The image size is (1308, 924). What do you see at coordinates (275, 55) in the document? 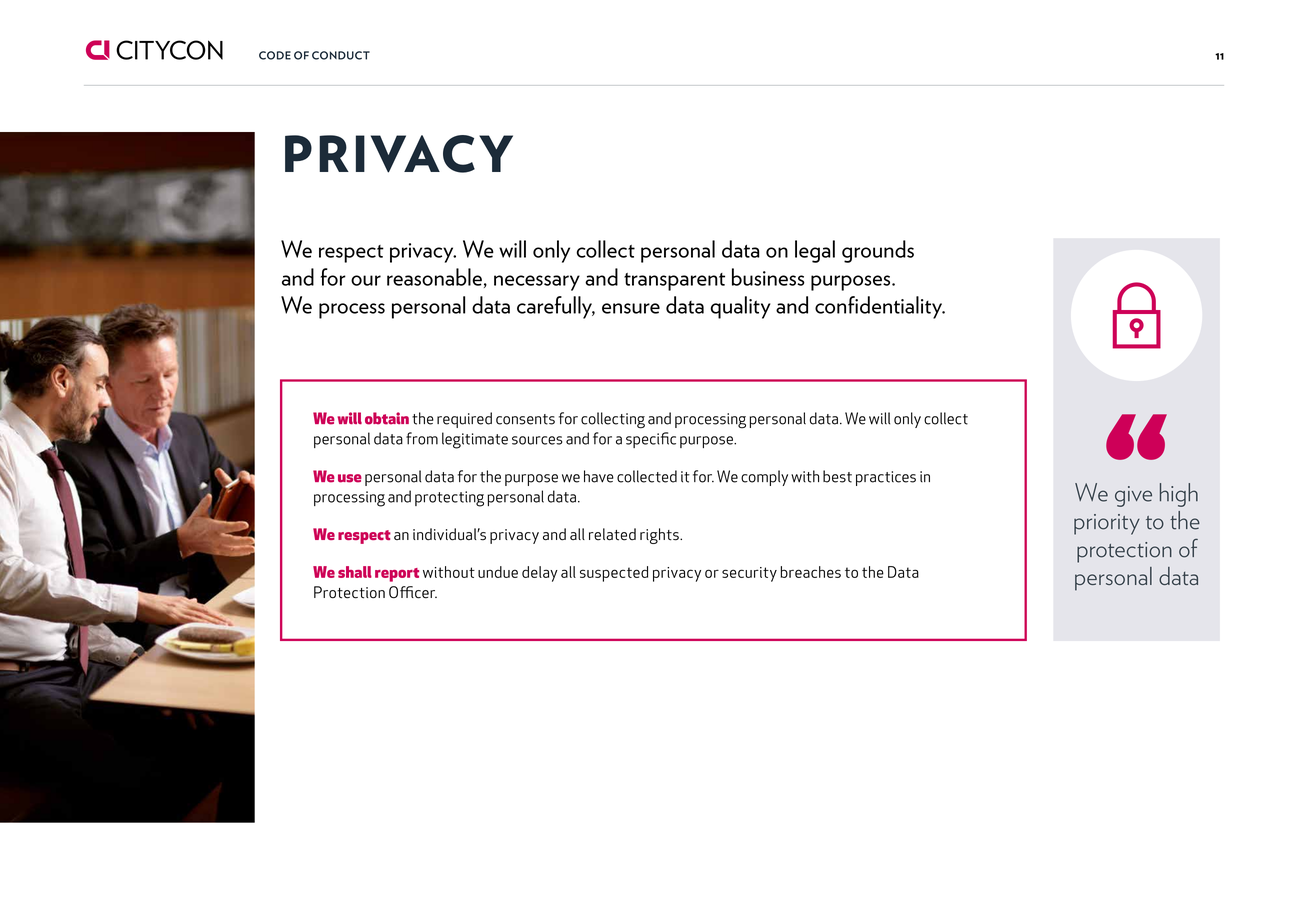
I see `CODE` at bounding box center [275, 55].
